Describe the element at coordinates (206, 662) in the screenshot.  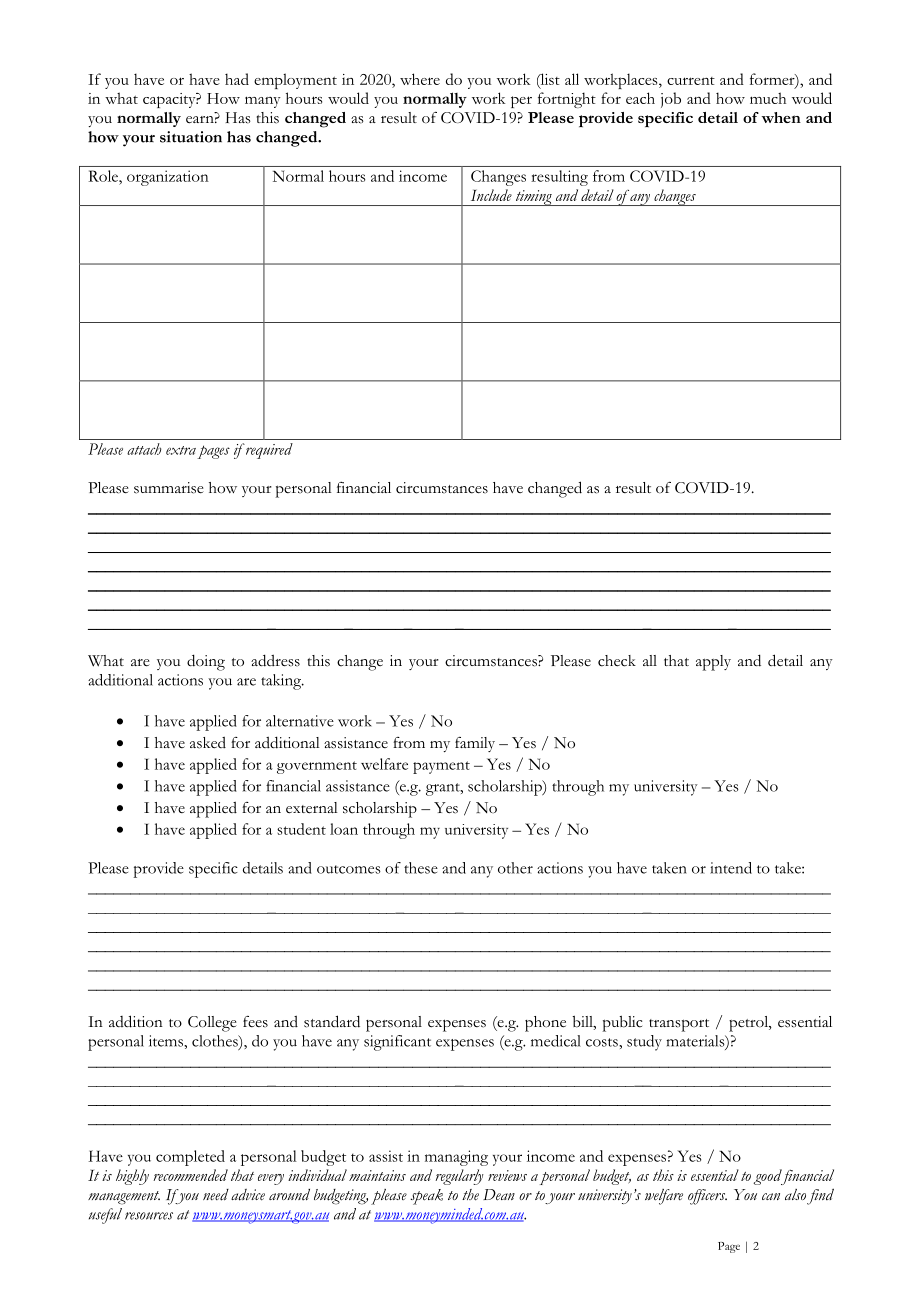
I see `doing` at that location.
